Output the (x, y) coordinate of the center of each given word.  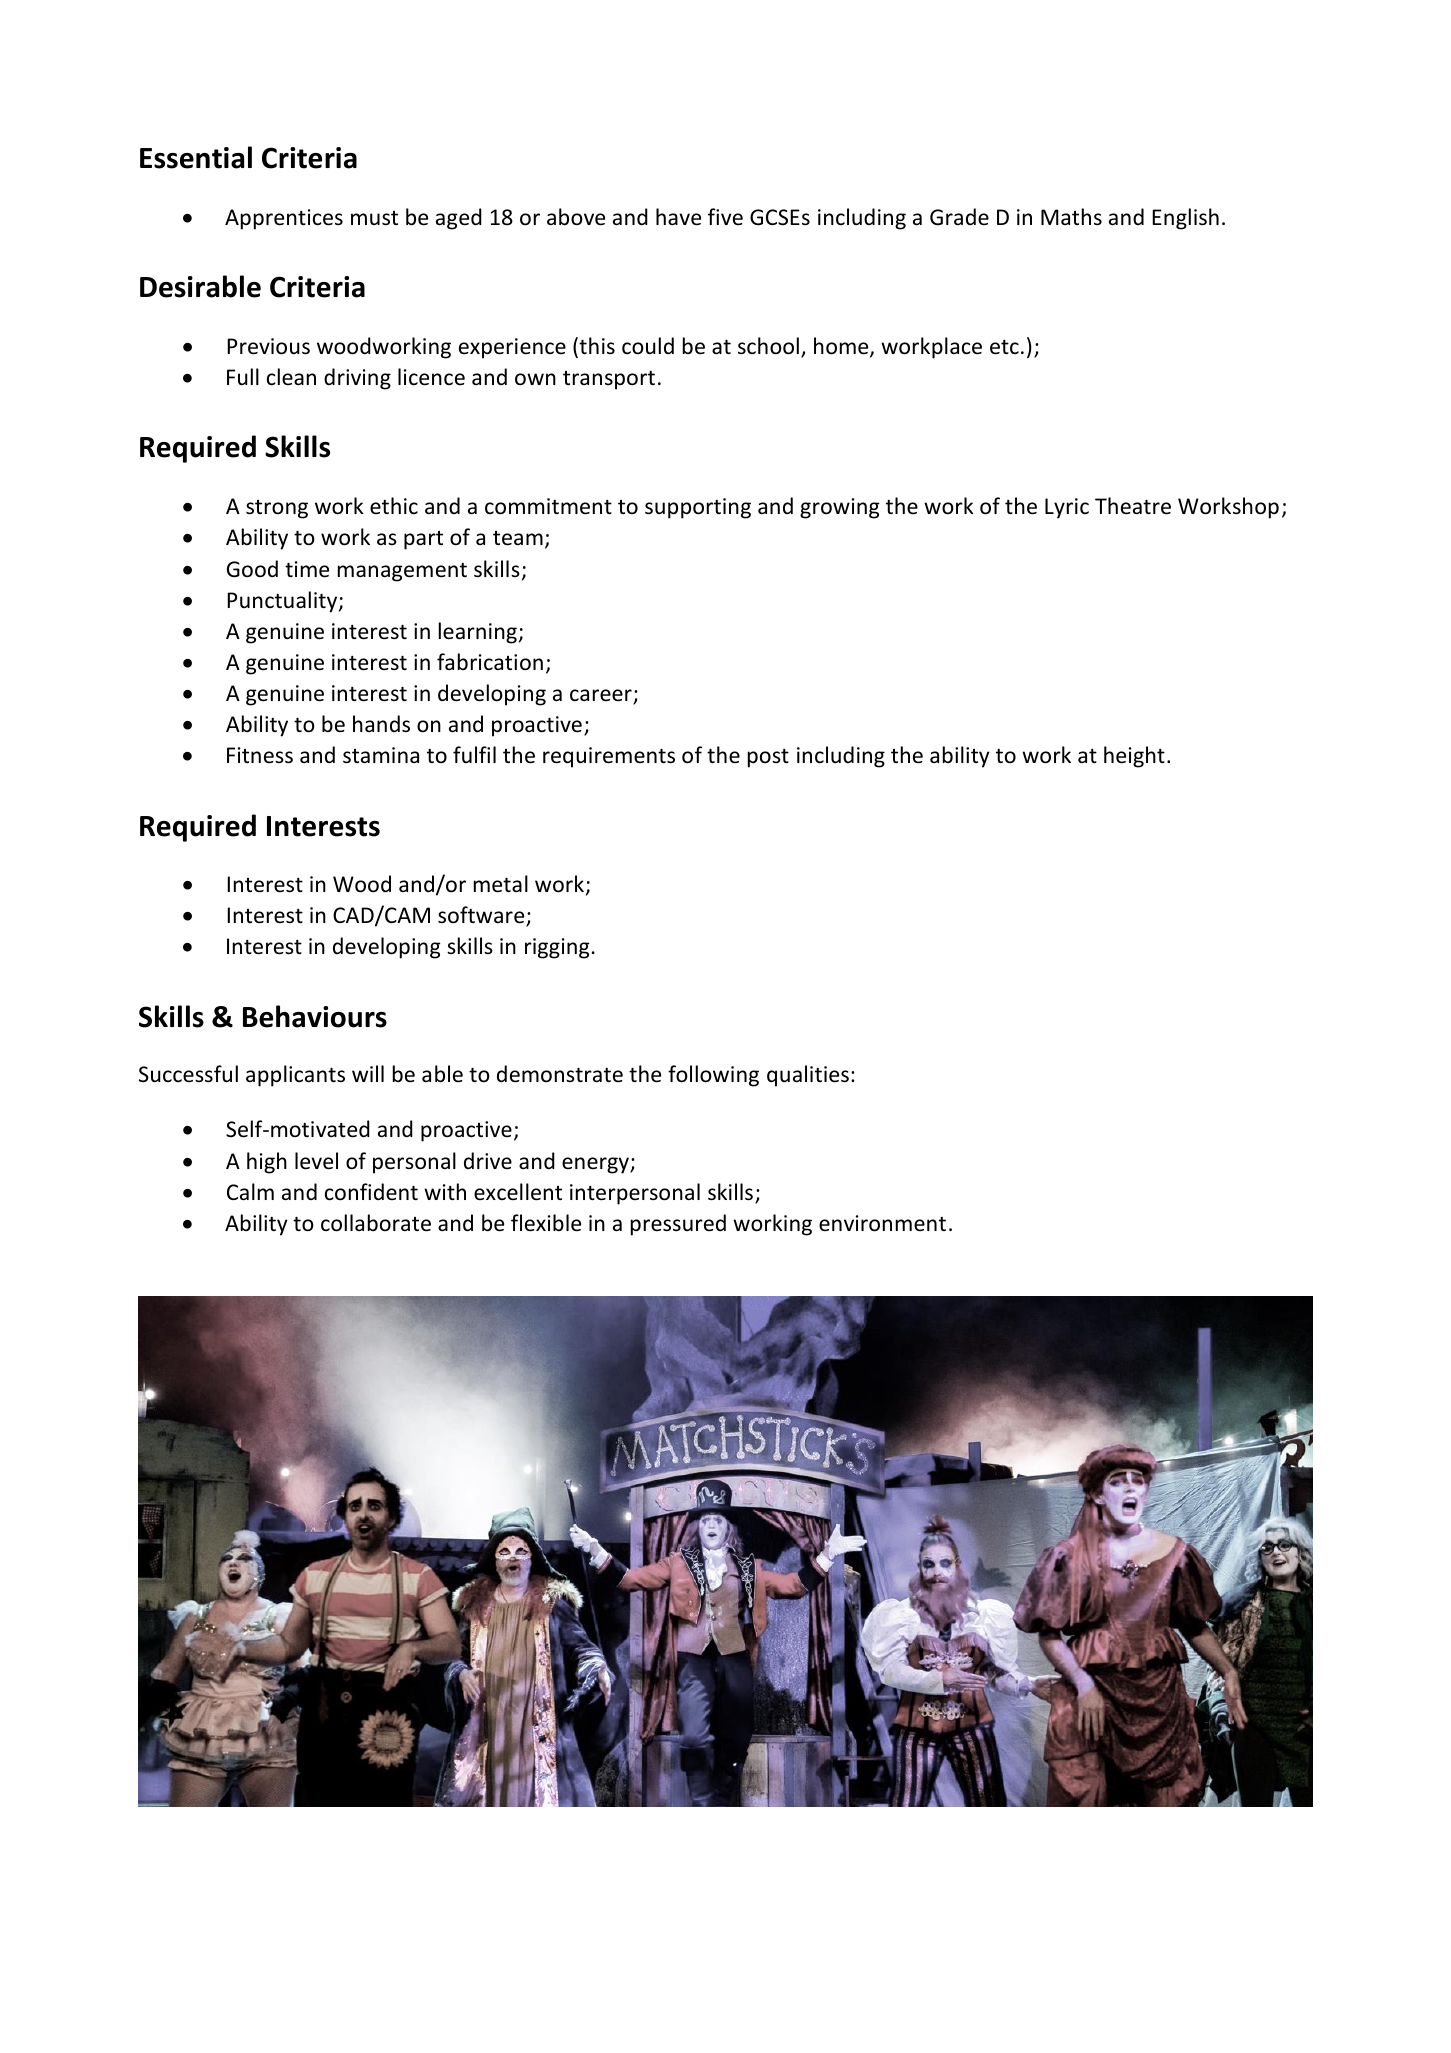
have (678, 217)
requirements (609, 757)
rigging (557, 948)
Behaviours (315, 1016)
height (1134, 757)
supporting (698, 508)
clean (291, 377)
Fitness (260, 755)
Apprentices (284, 219)
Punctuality (283, 602)
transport (609, 380)
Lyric (1067, 508)
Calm (250, 1191)
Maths (1071, 216)
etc (1004, 347)
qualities (808, 1076)
